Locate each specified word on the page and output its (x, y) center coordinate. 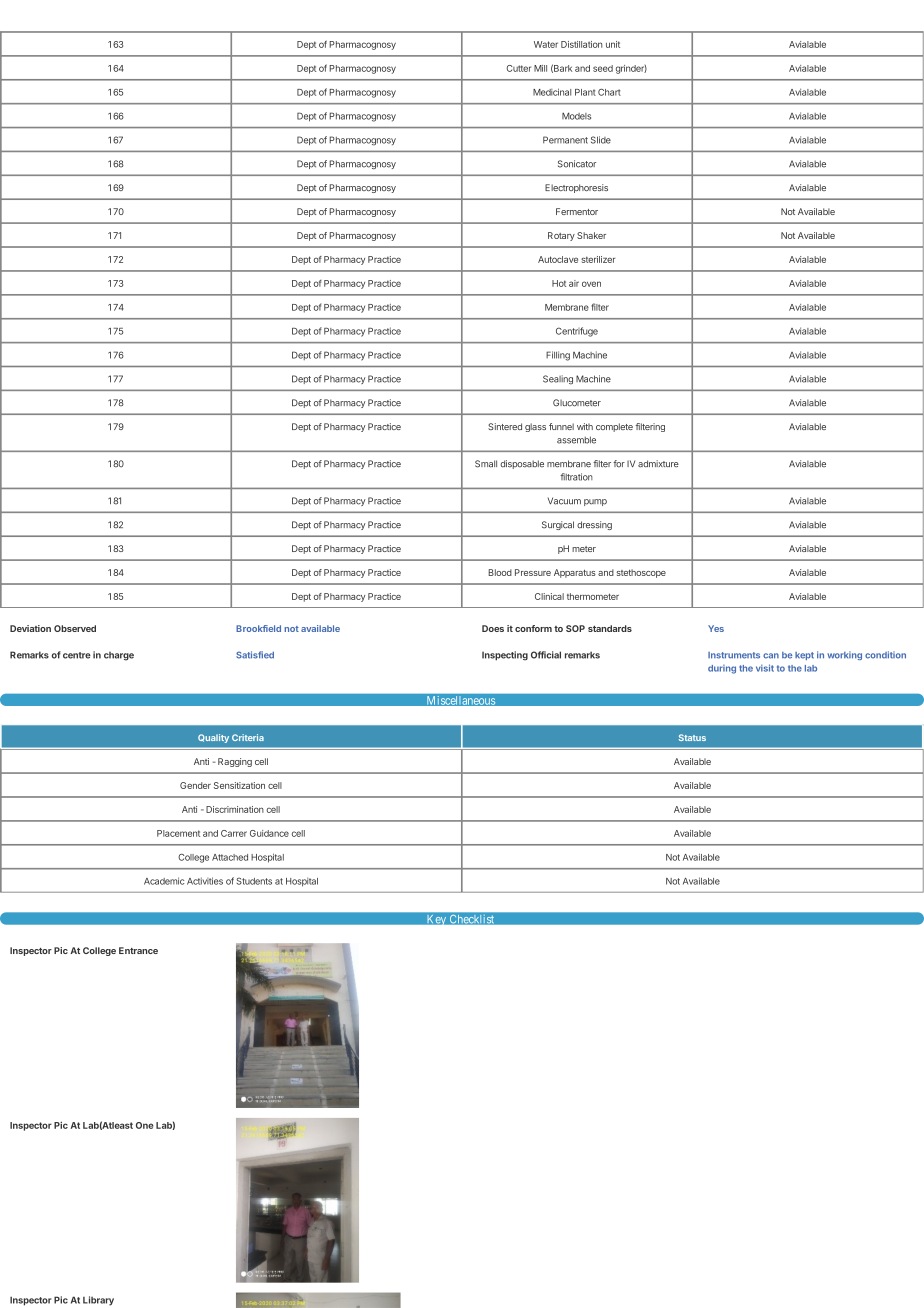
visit (765, 668)
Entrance (138, 950)
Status (692, 737)
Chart (609, 92)
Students (254, 881)
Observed (75, 628)
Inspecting (505, 656)
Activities (205, 881)
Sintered (505, 426)
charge (119, 656)
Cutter (518, 68)
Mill (540, 68)
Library (98, 1301)
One (145, 1125)
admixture (658, 464)
